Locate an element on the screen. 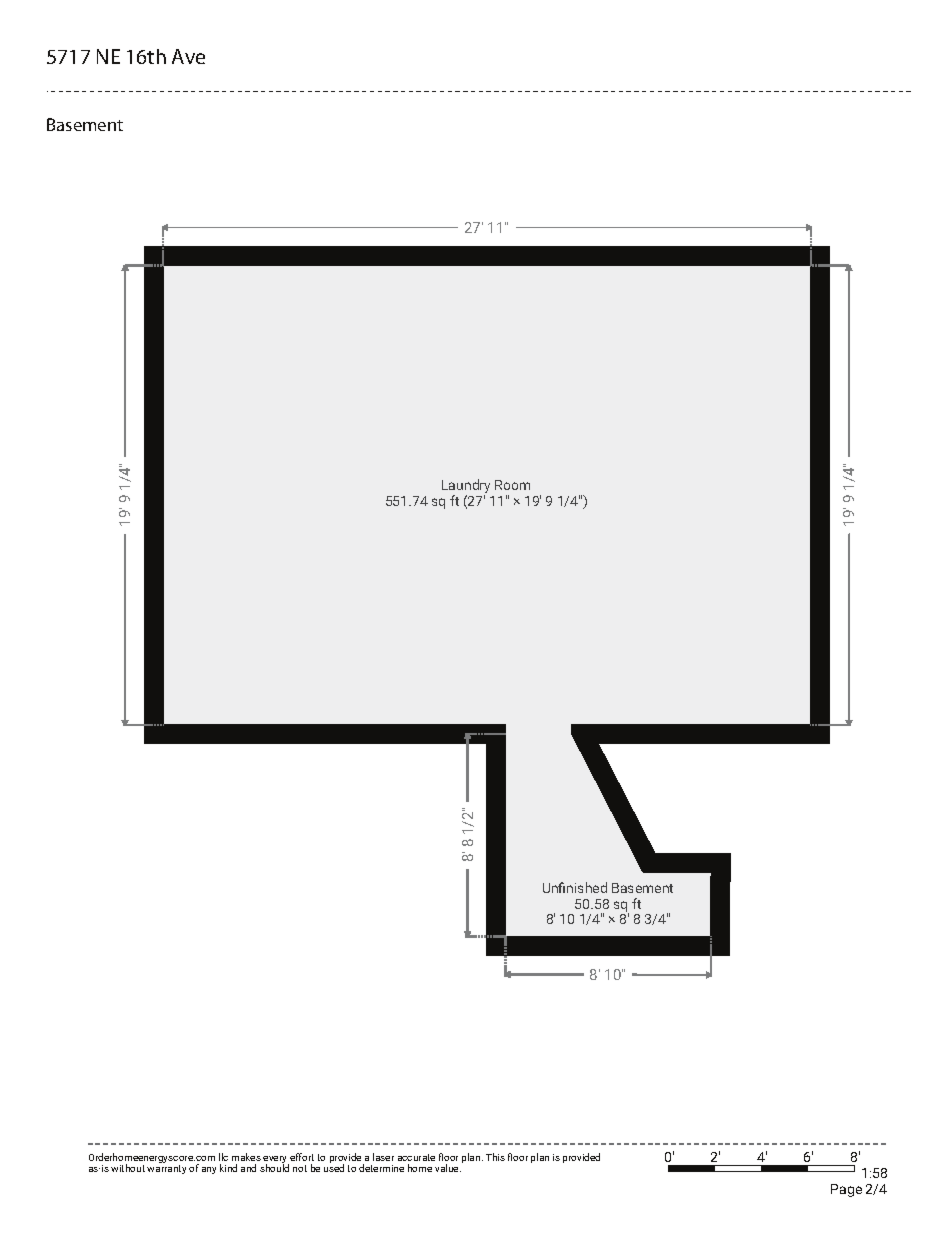 The width and height of the screenshot is (952, 1233). any is located at coordinates (209, 1170).
